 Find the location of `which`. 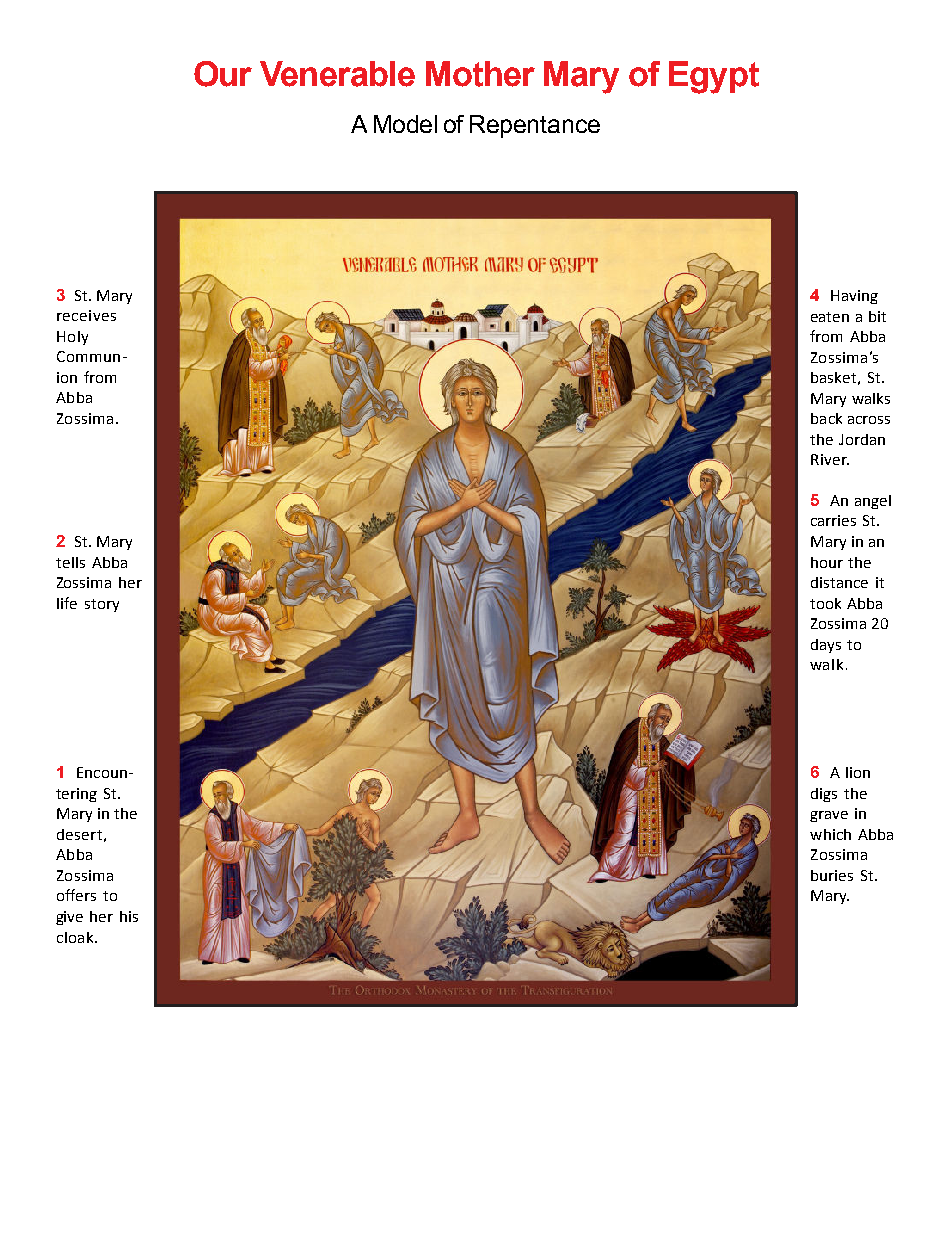

which is located at coordinates (830, 834).
